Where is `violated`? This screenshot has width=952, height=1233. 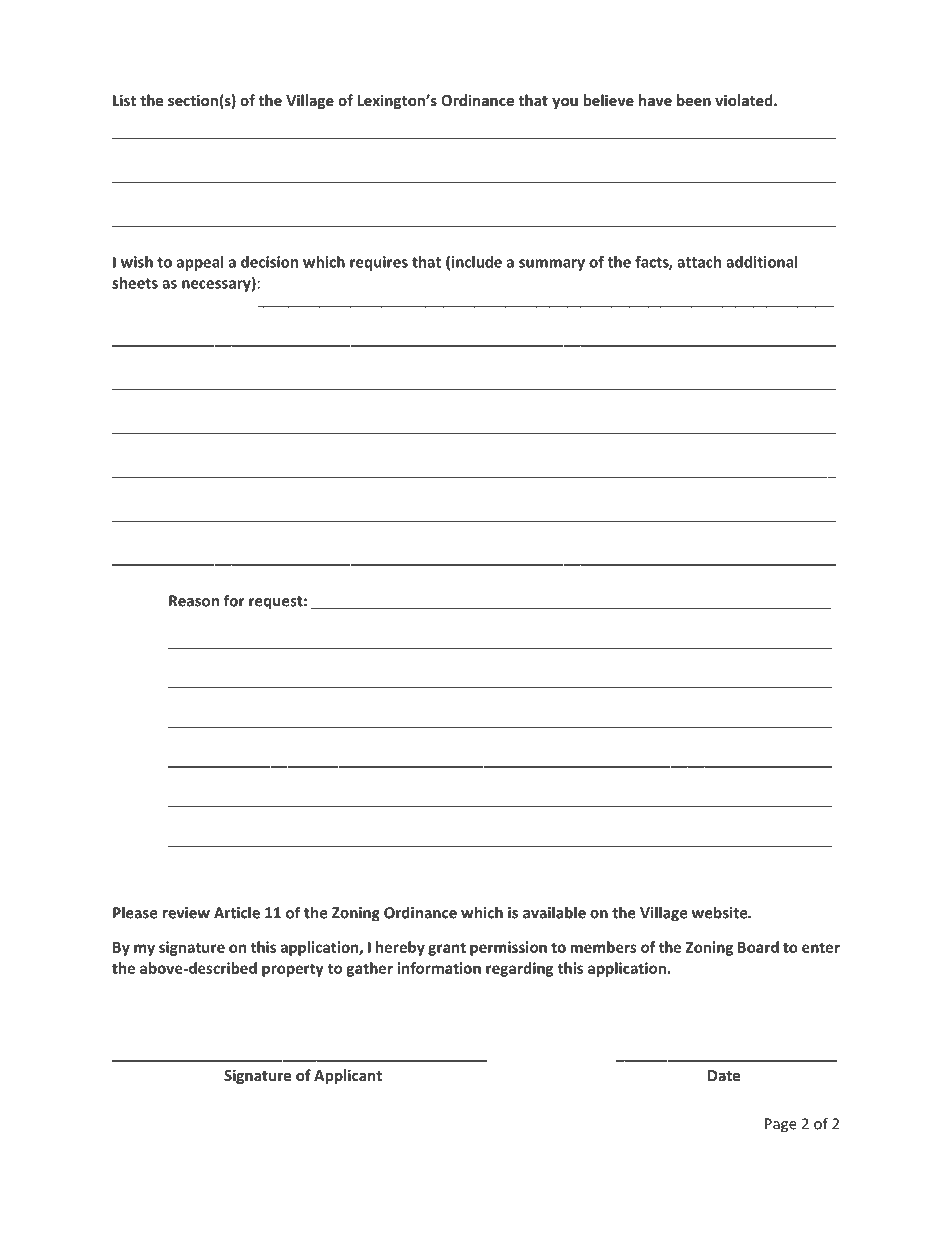 violated is located at coordinates (745, 100).
